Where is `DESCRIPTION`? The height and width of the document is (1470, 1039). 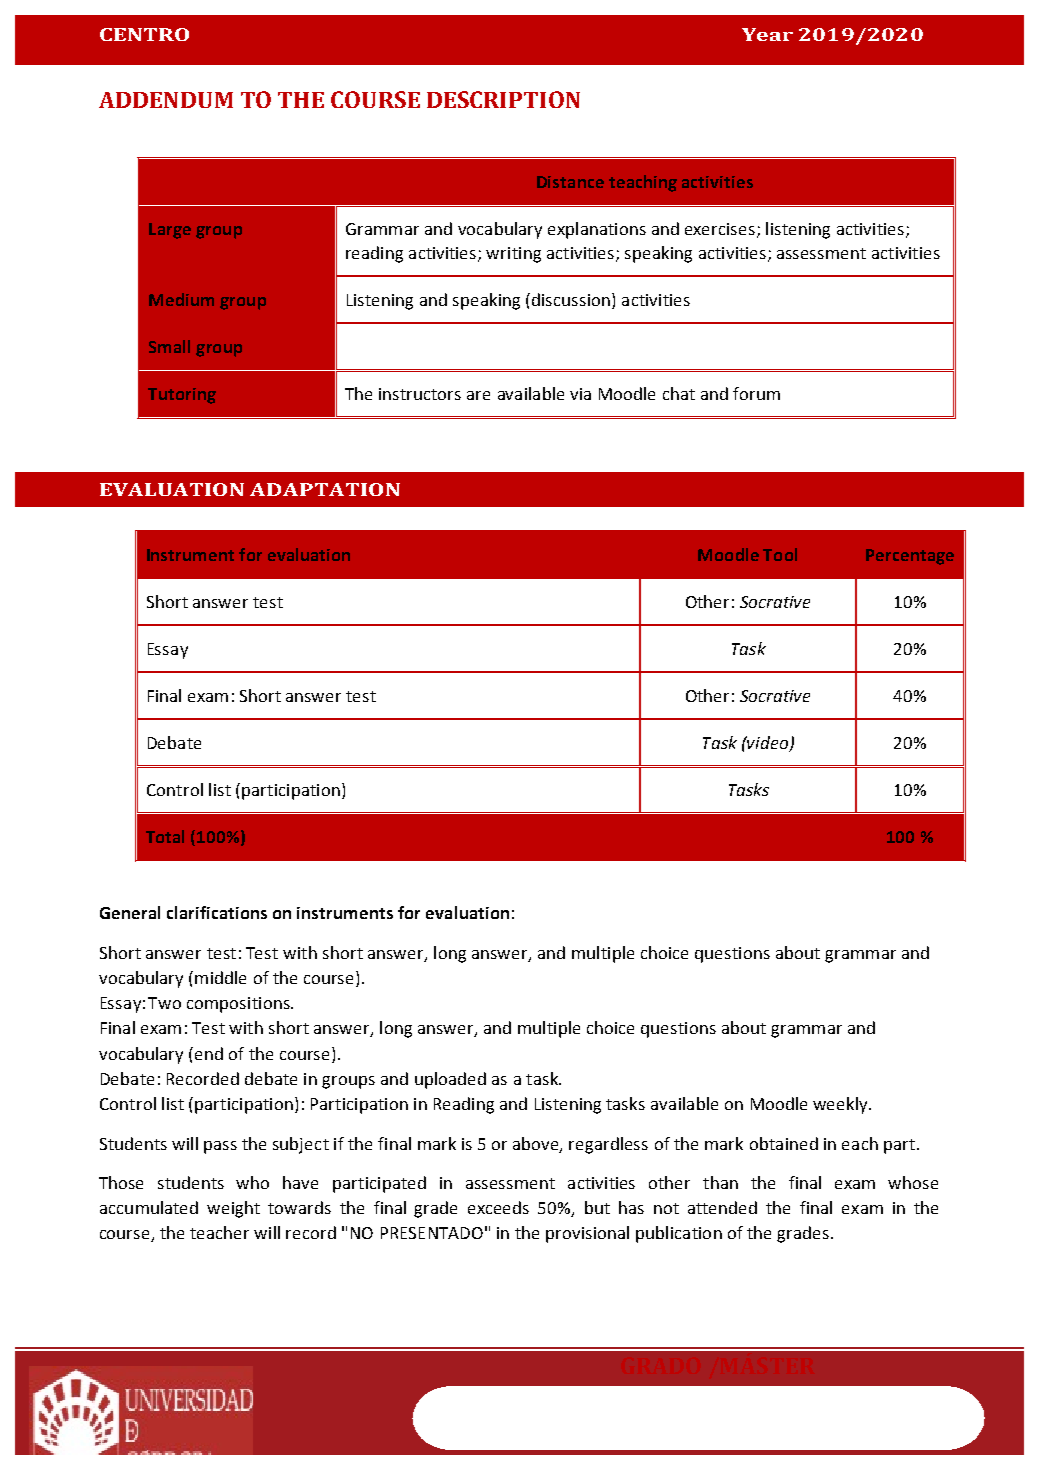
DESCRIPTION is located at coordinates (503, 99).
